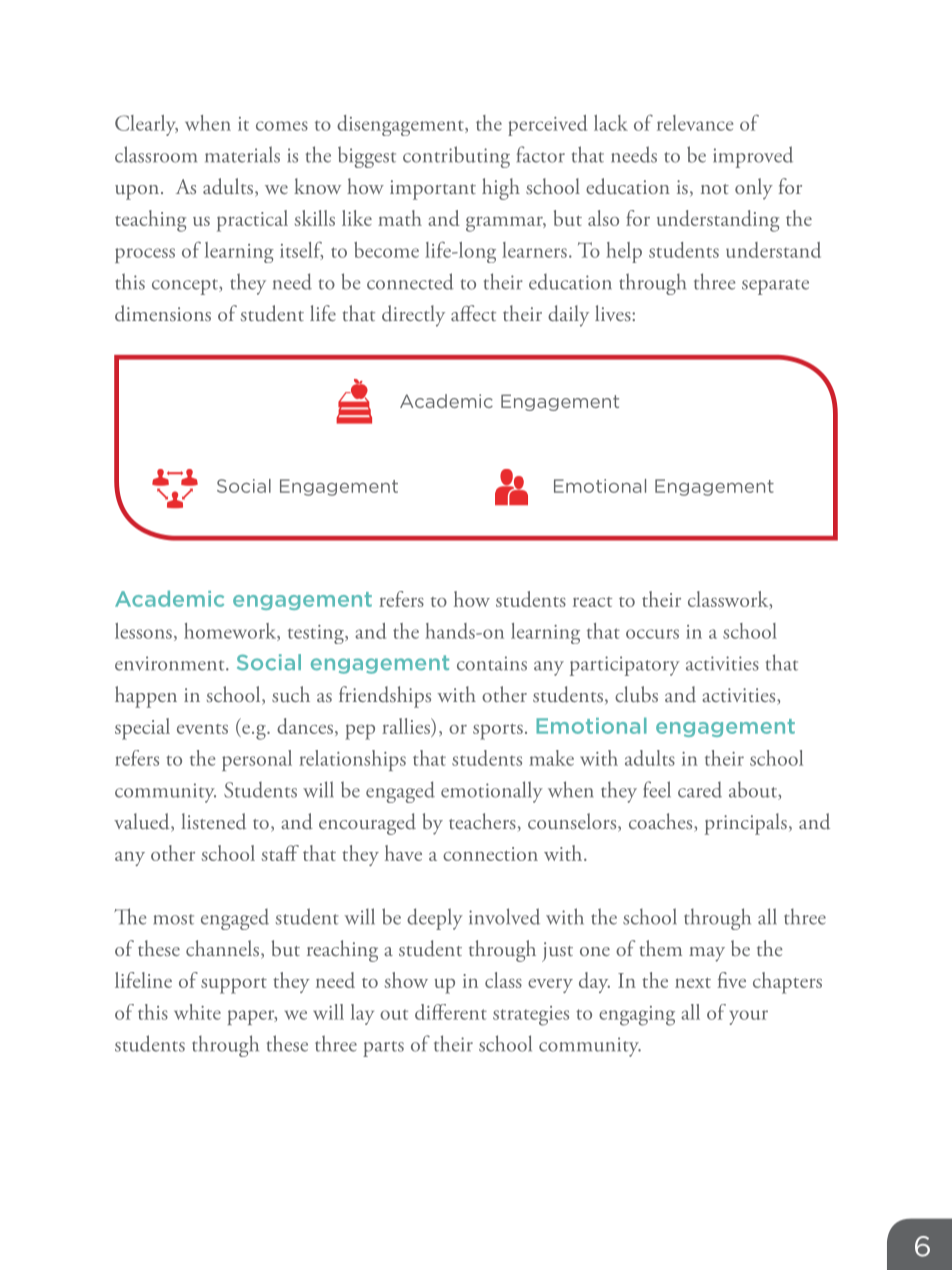  What do you see at coordinates (592, 602) in the screenshot?
I see `react` at bounding box center [592, 602].
